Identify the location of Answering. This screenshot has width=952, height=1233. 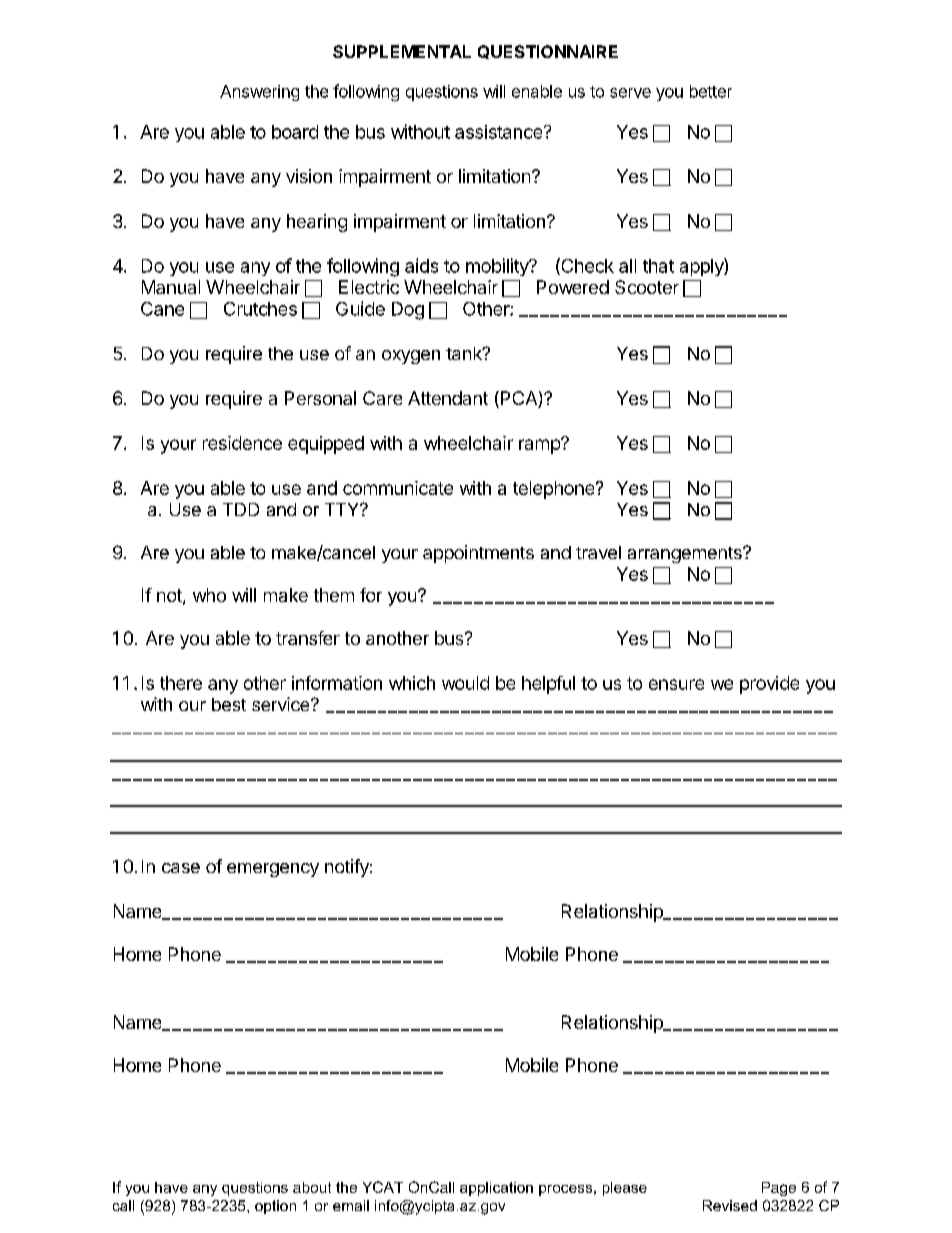
(259, 93).
